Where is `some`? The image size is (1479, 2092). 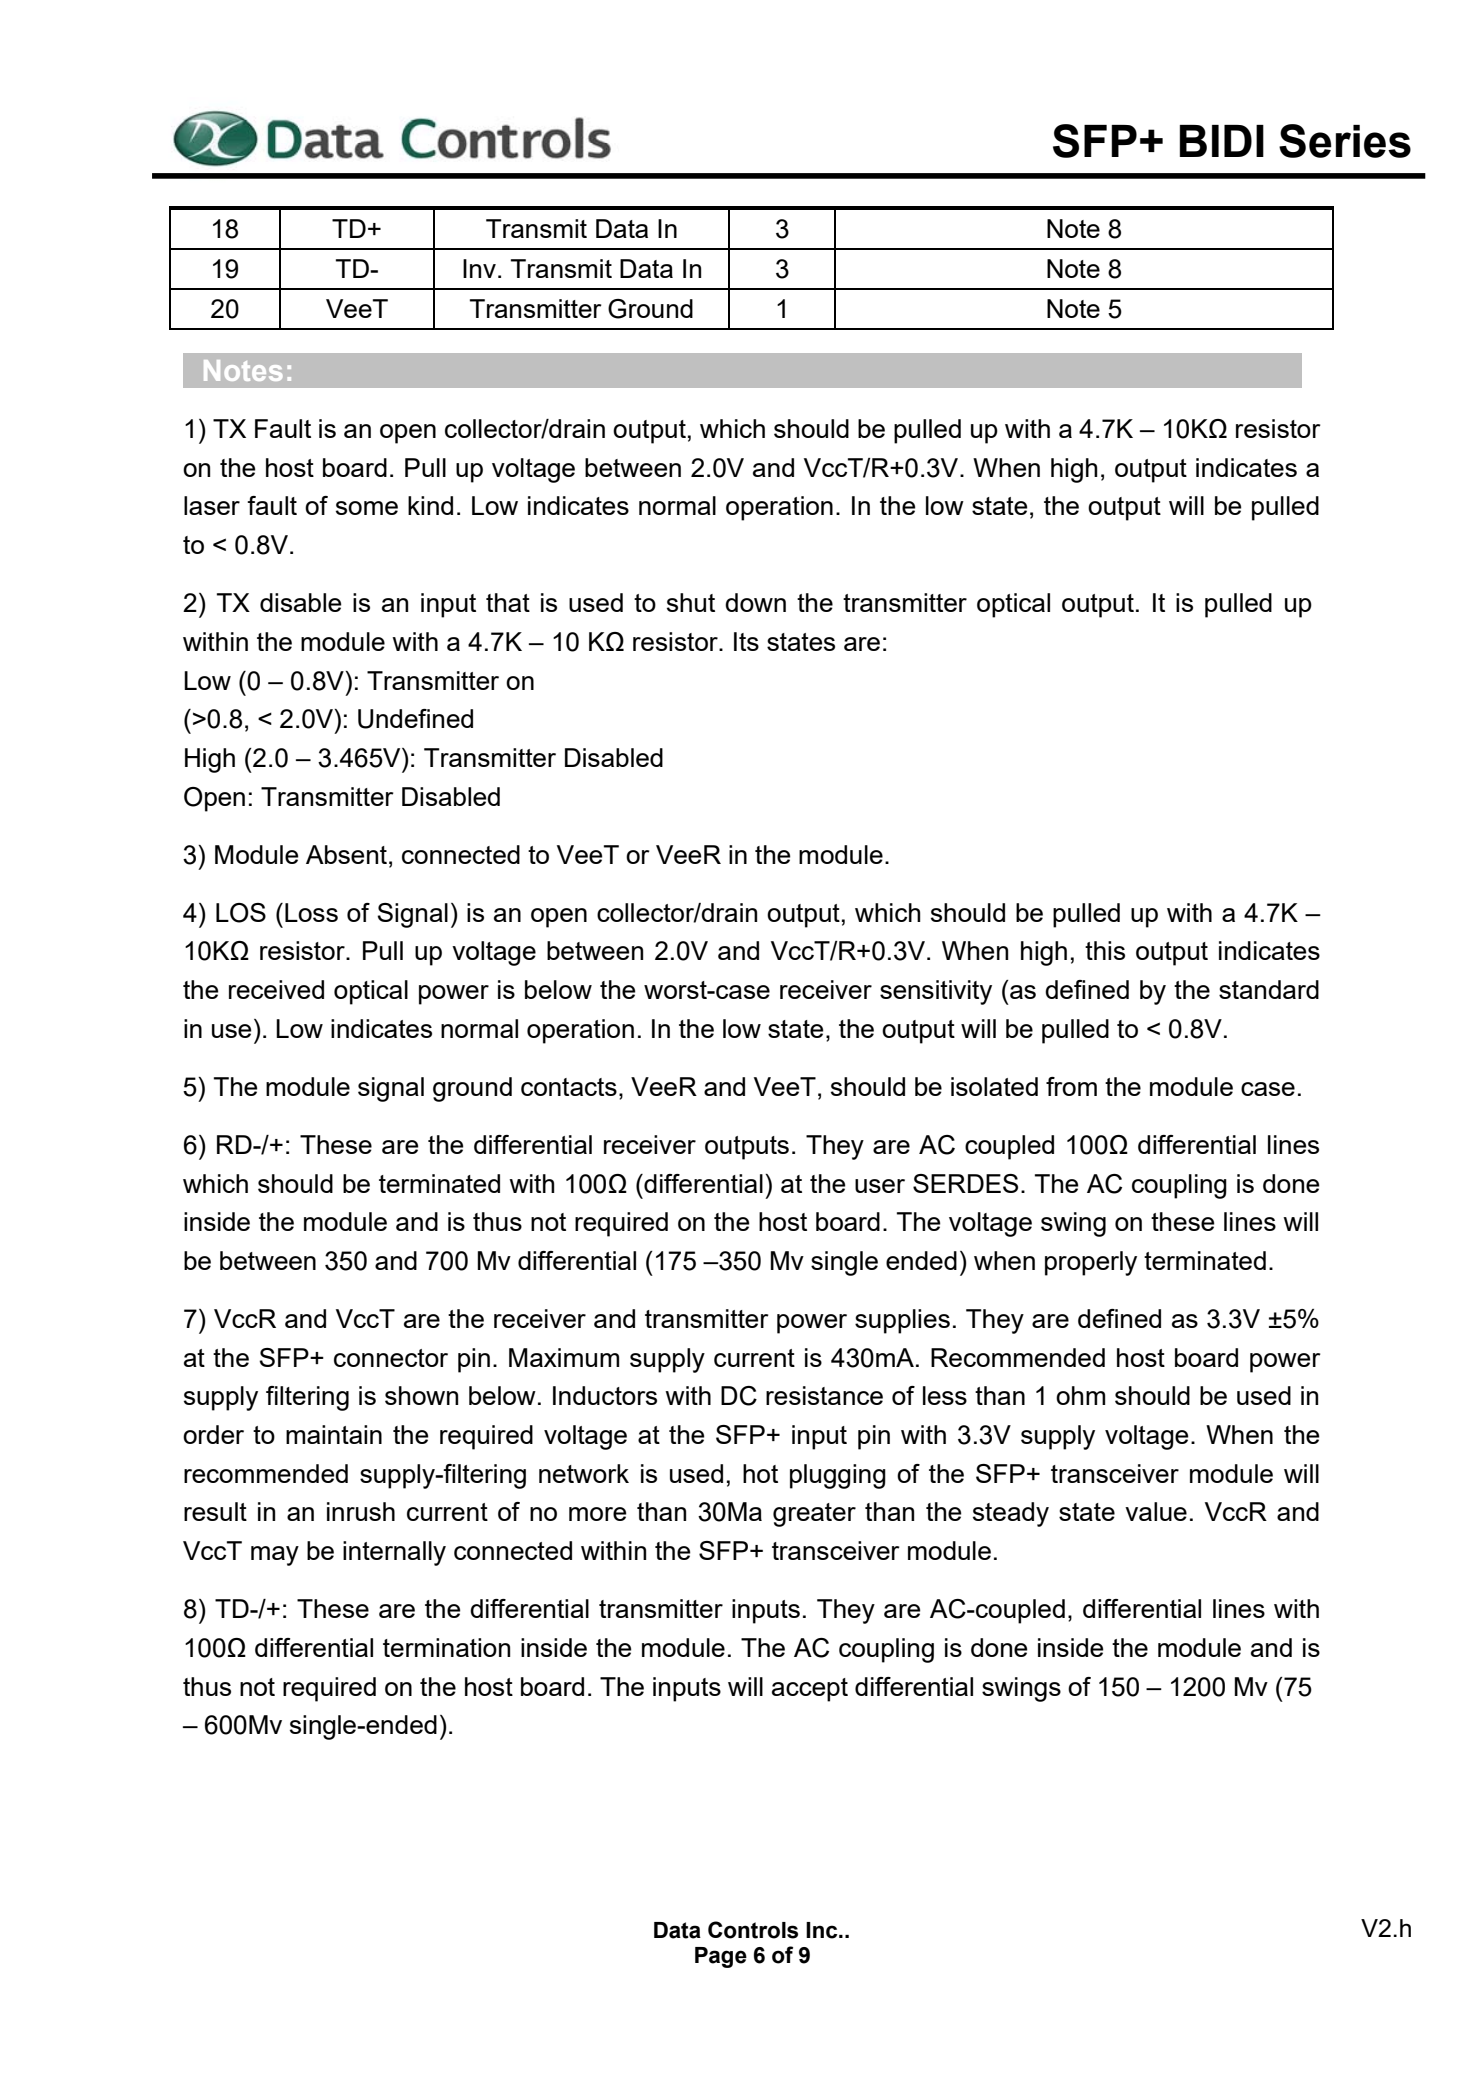 some is located at coordinates (367, 508).
